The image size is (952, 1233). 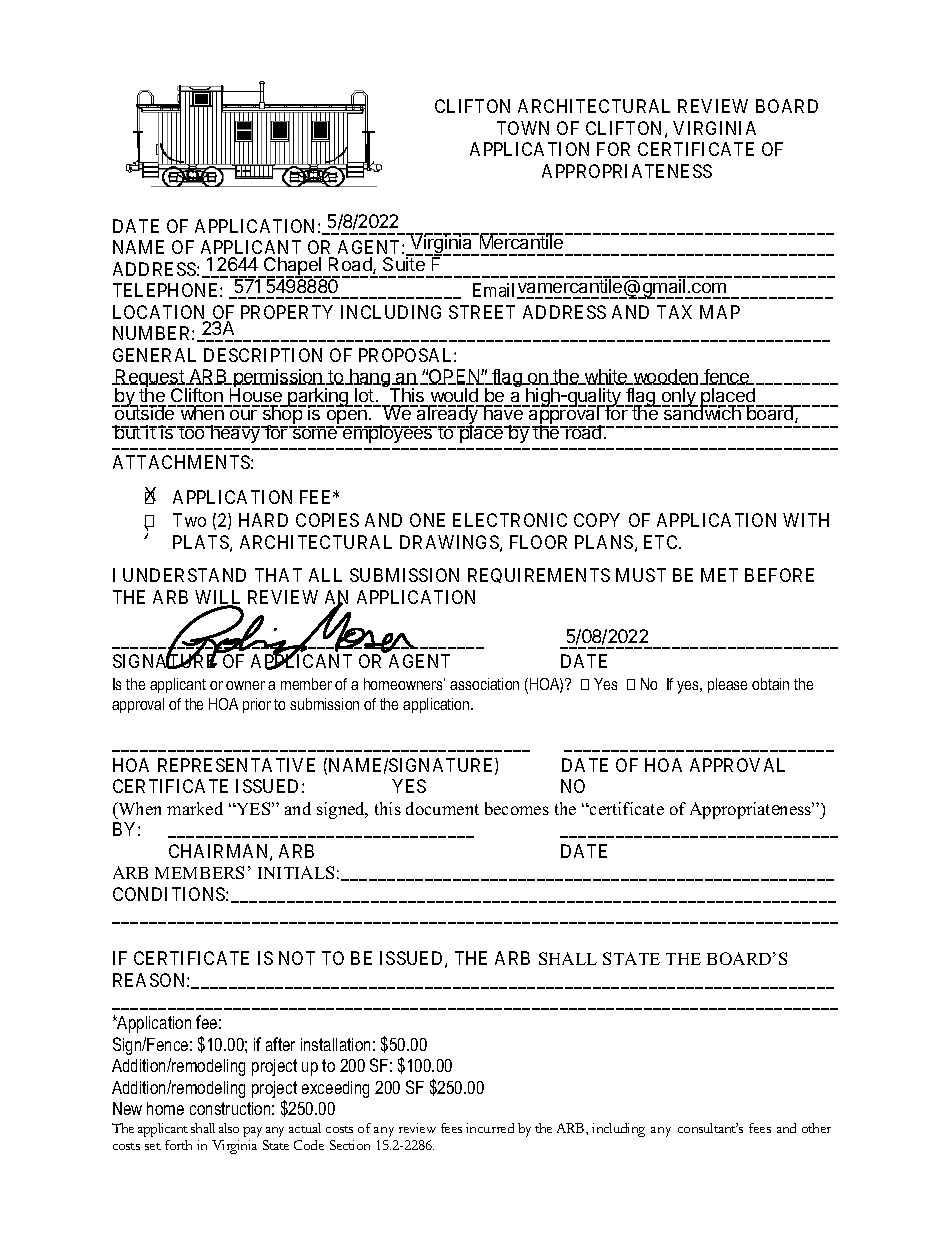 What do you see at coordinates (442, 808) in the document?
I see `document` at bounding box center [442, 808].
